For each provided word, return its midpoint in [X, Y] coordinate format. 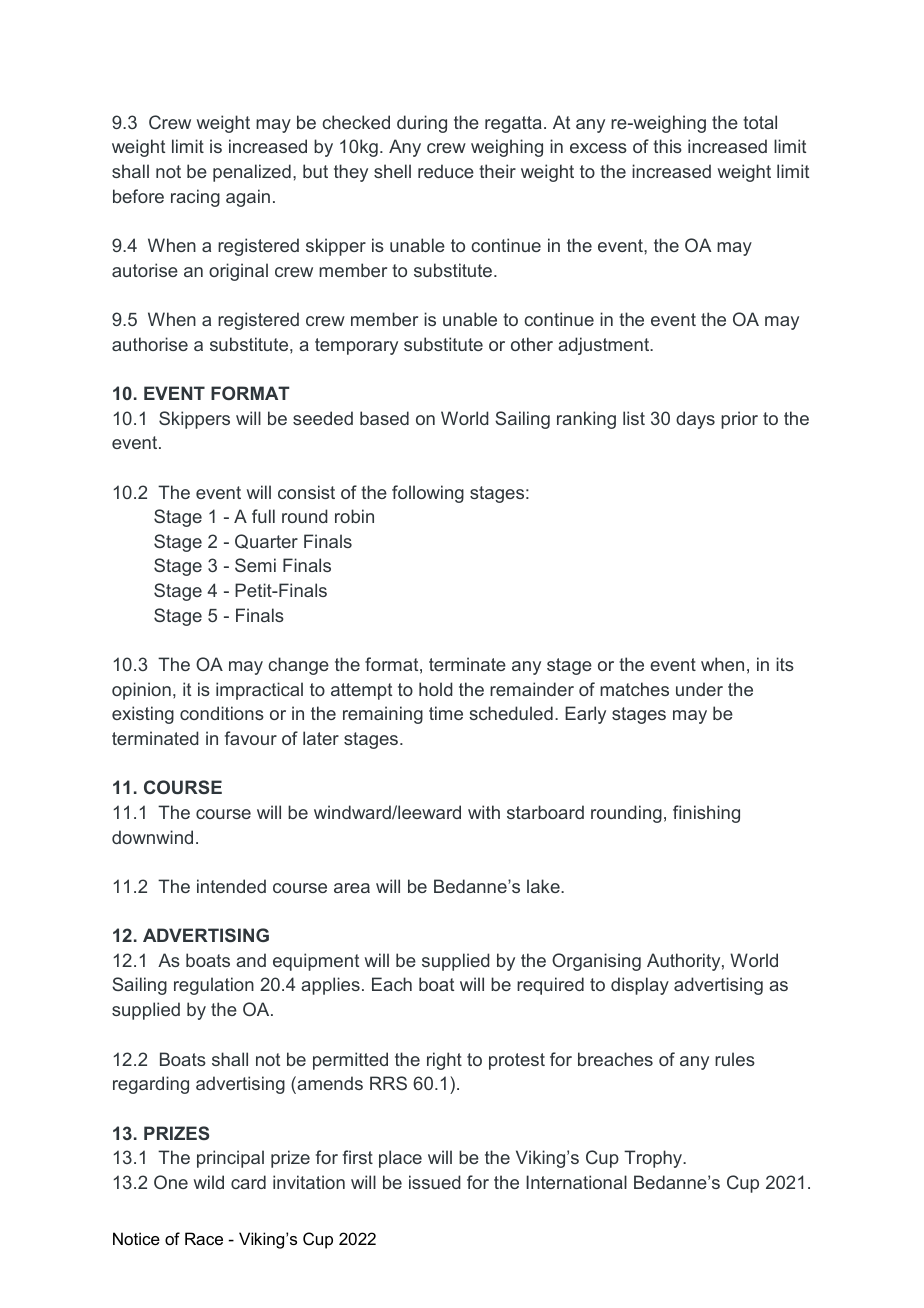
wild [209, 1182]
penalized [252, 173]
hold [436, 689]
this [667, 146]
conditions [222, 713]
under [699, 689]
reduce [446, 171]
